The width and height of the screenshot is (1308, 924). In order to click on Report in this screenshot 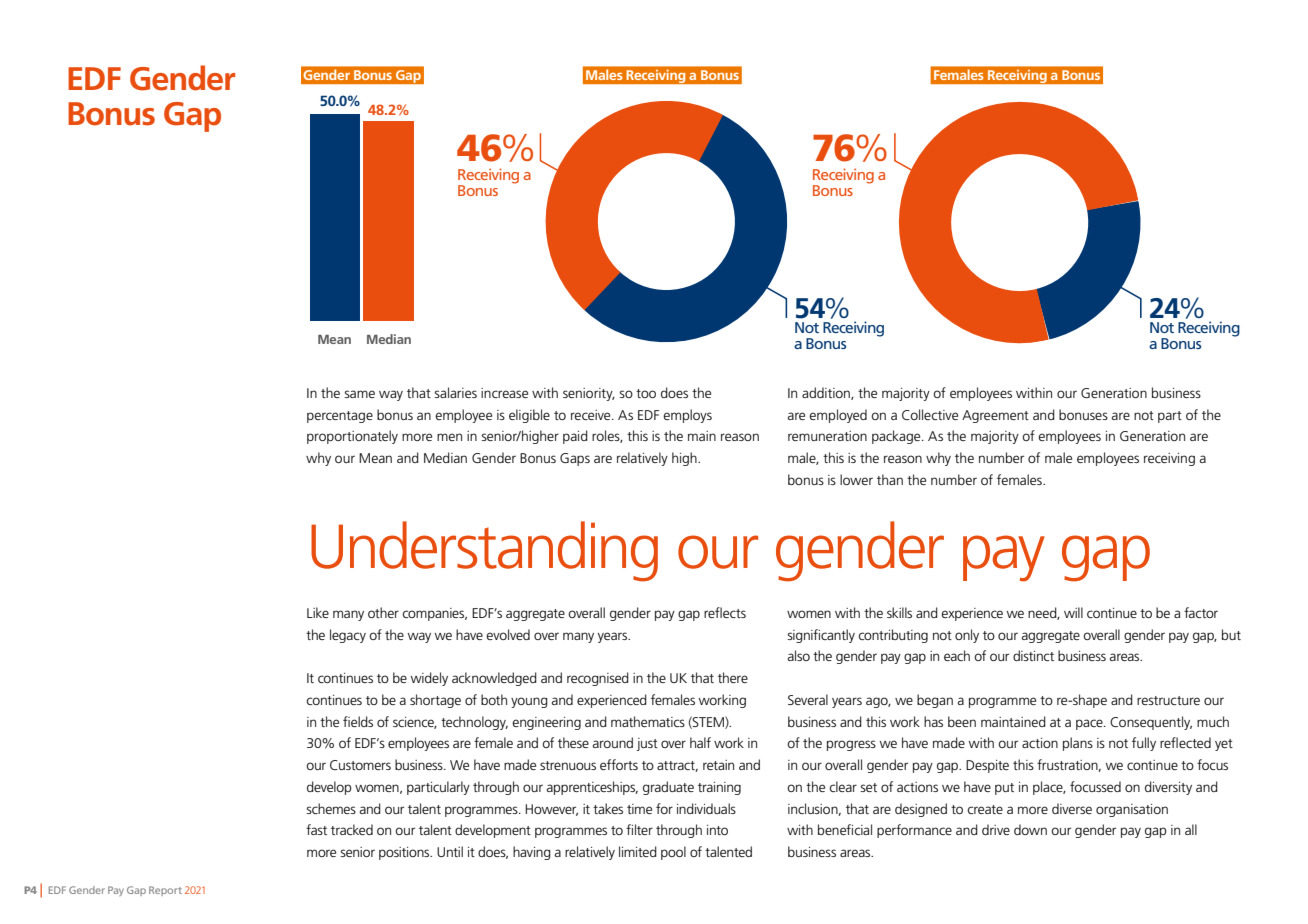, I will do `click(165, 891)`.
